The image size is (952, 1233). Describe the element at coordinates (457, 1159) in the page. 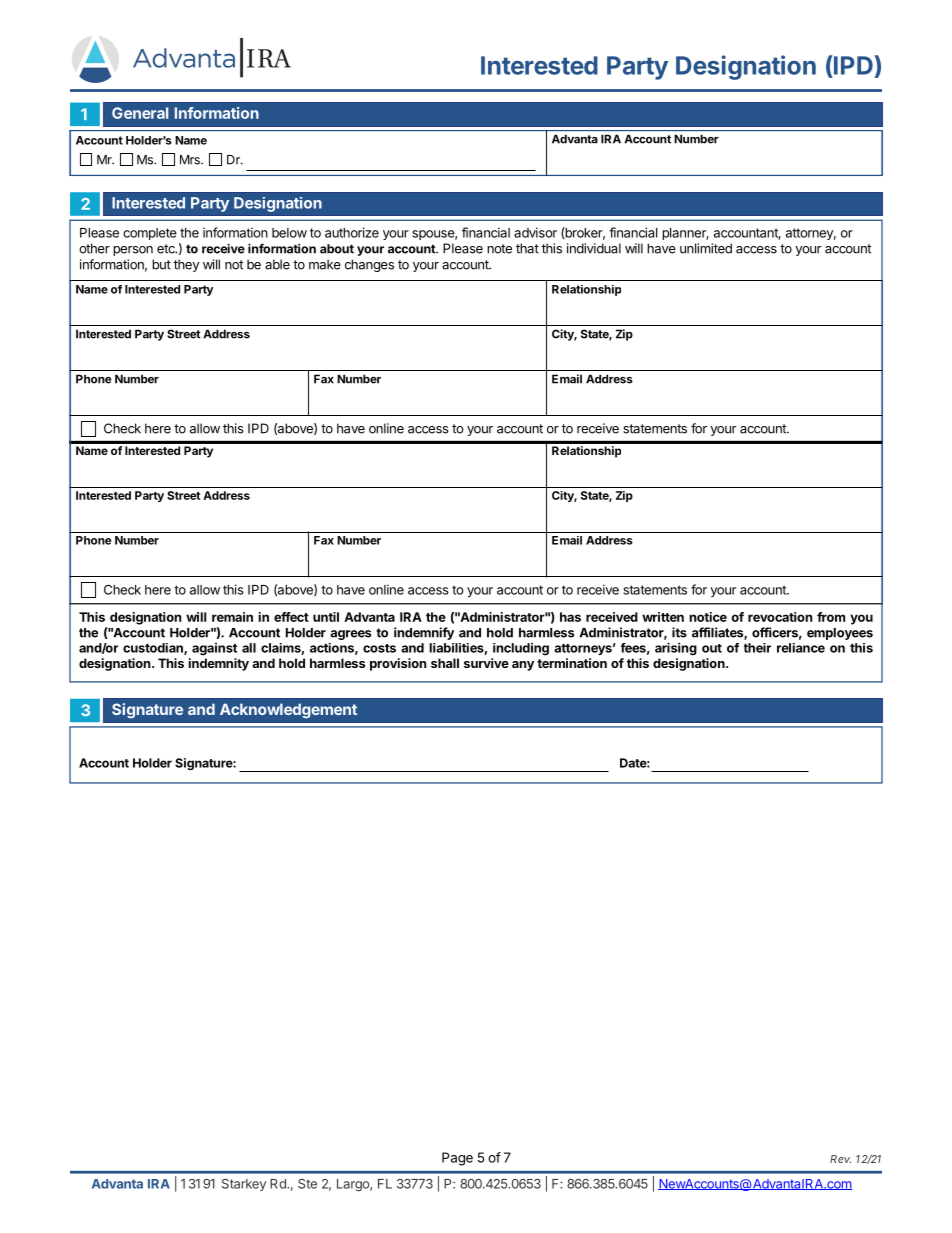

I see `Page` at that location.
